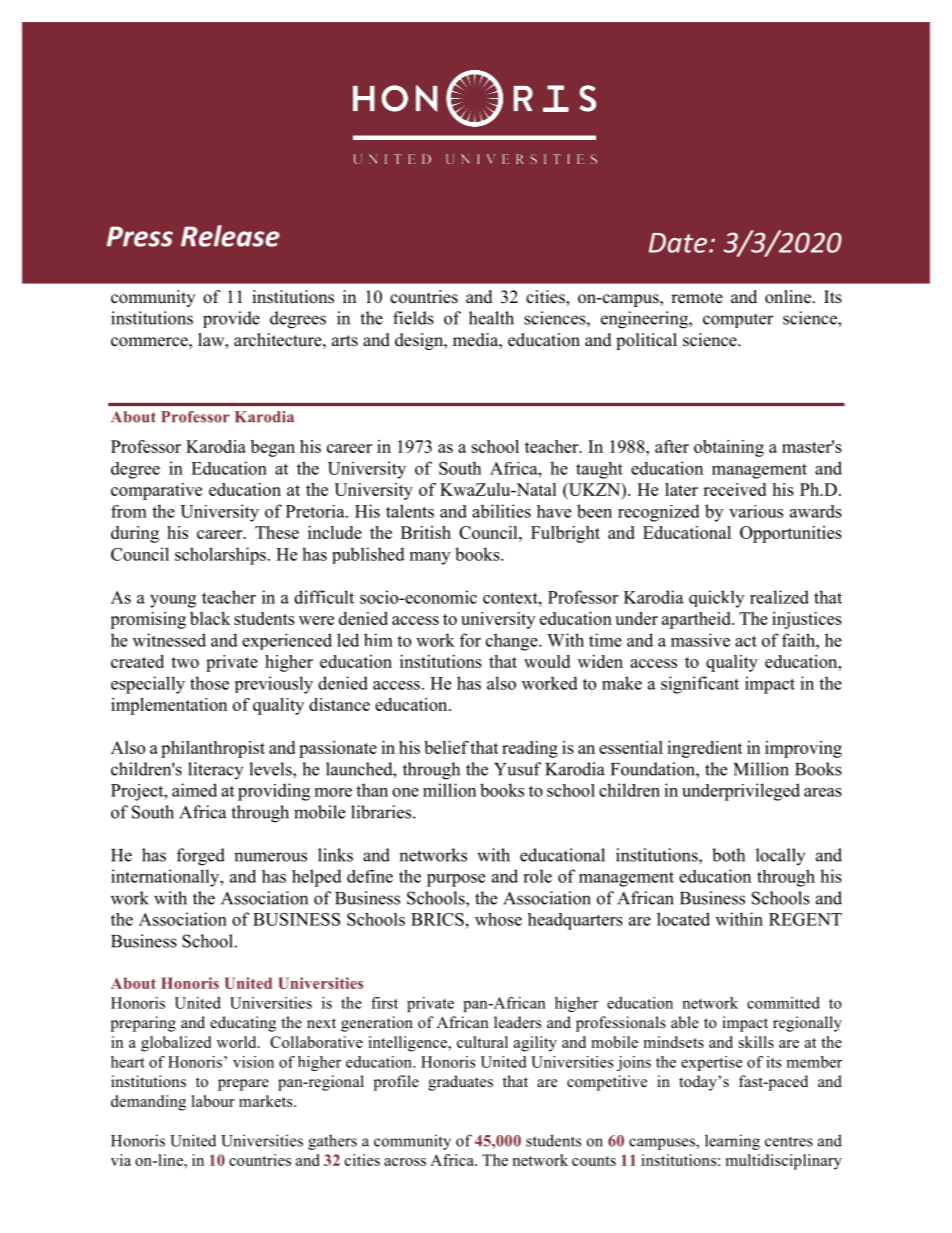 The width and height of the screenshot is (952, 1233). Describe the element at coordinates (729, 448) in the screenshot. I see `obtaining` at that location.
